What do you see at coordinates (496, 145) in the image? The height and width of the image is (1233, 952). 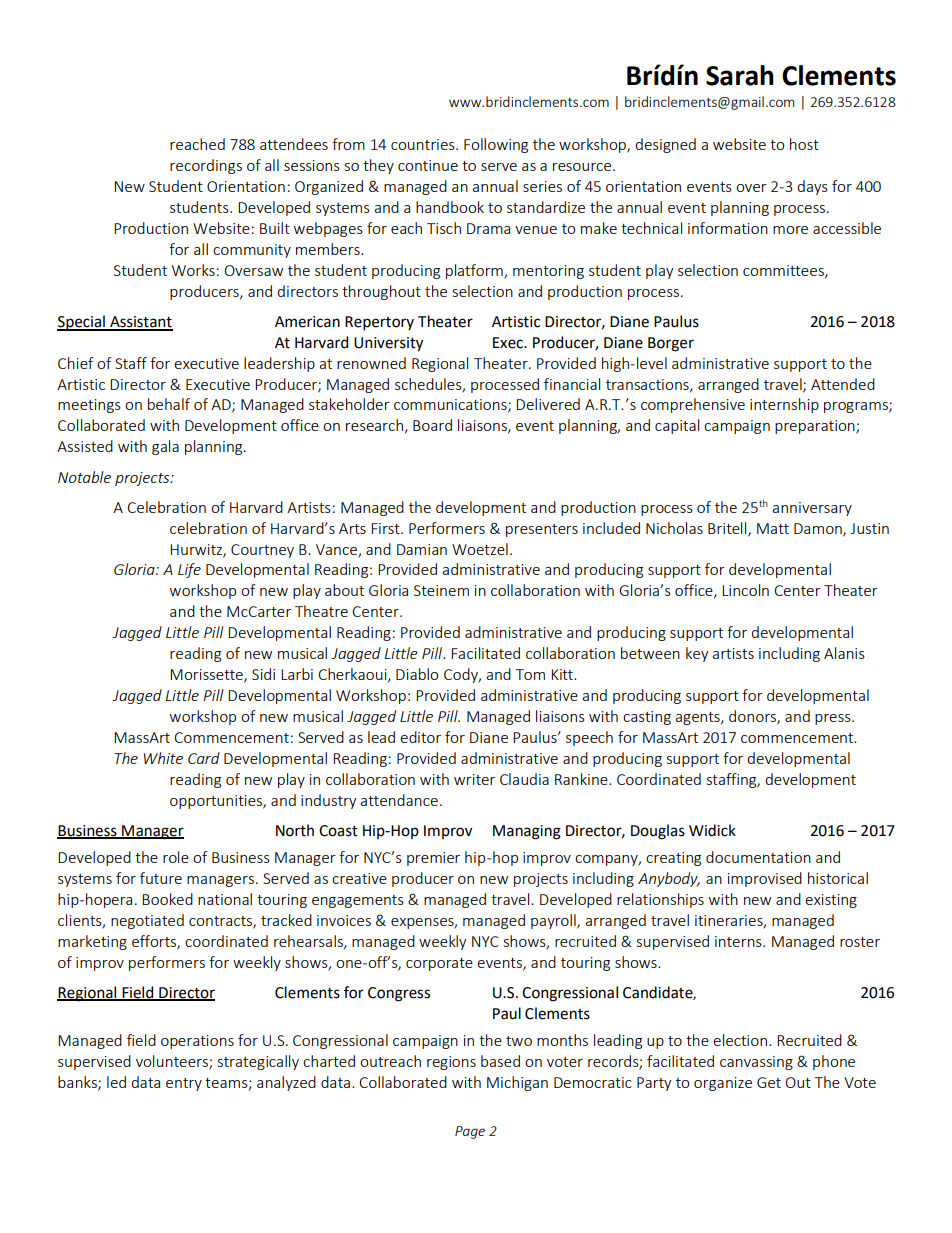 I see `Following` at bounding box center [496, 145].
